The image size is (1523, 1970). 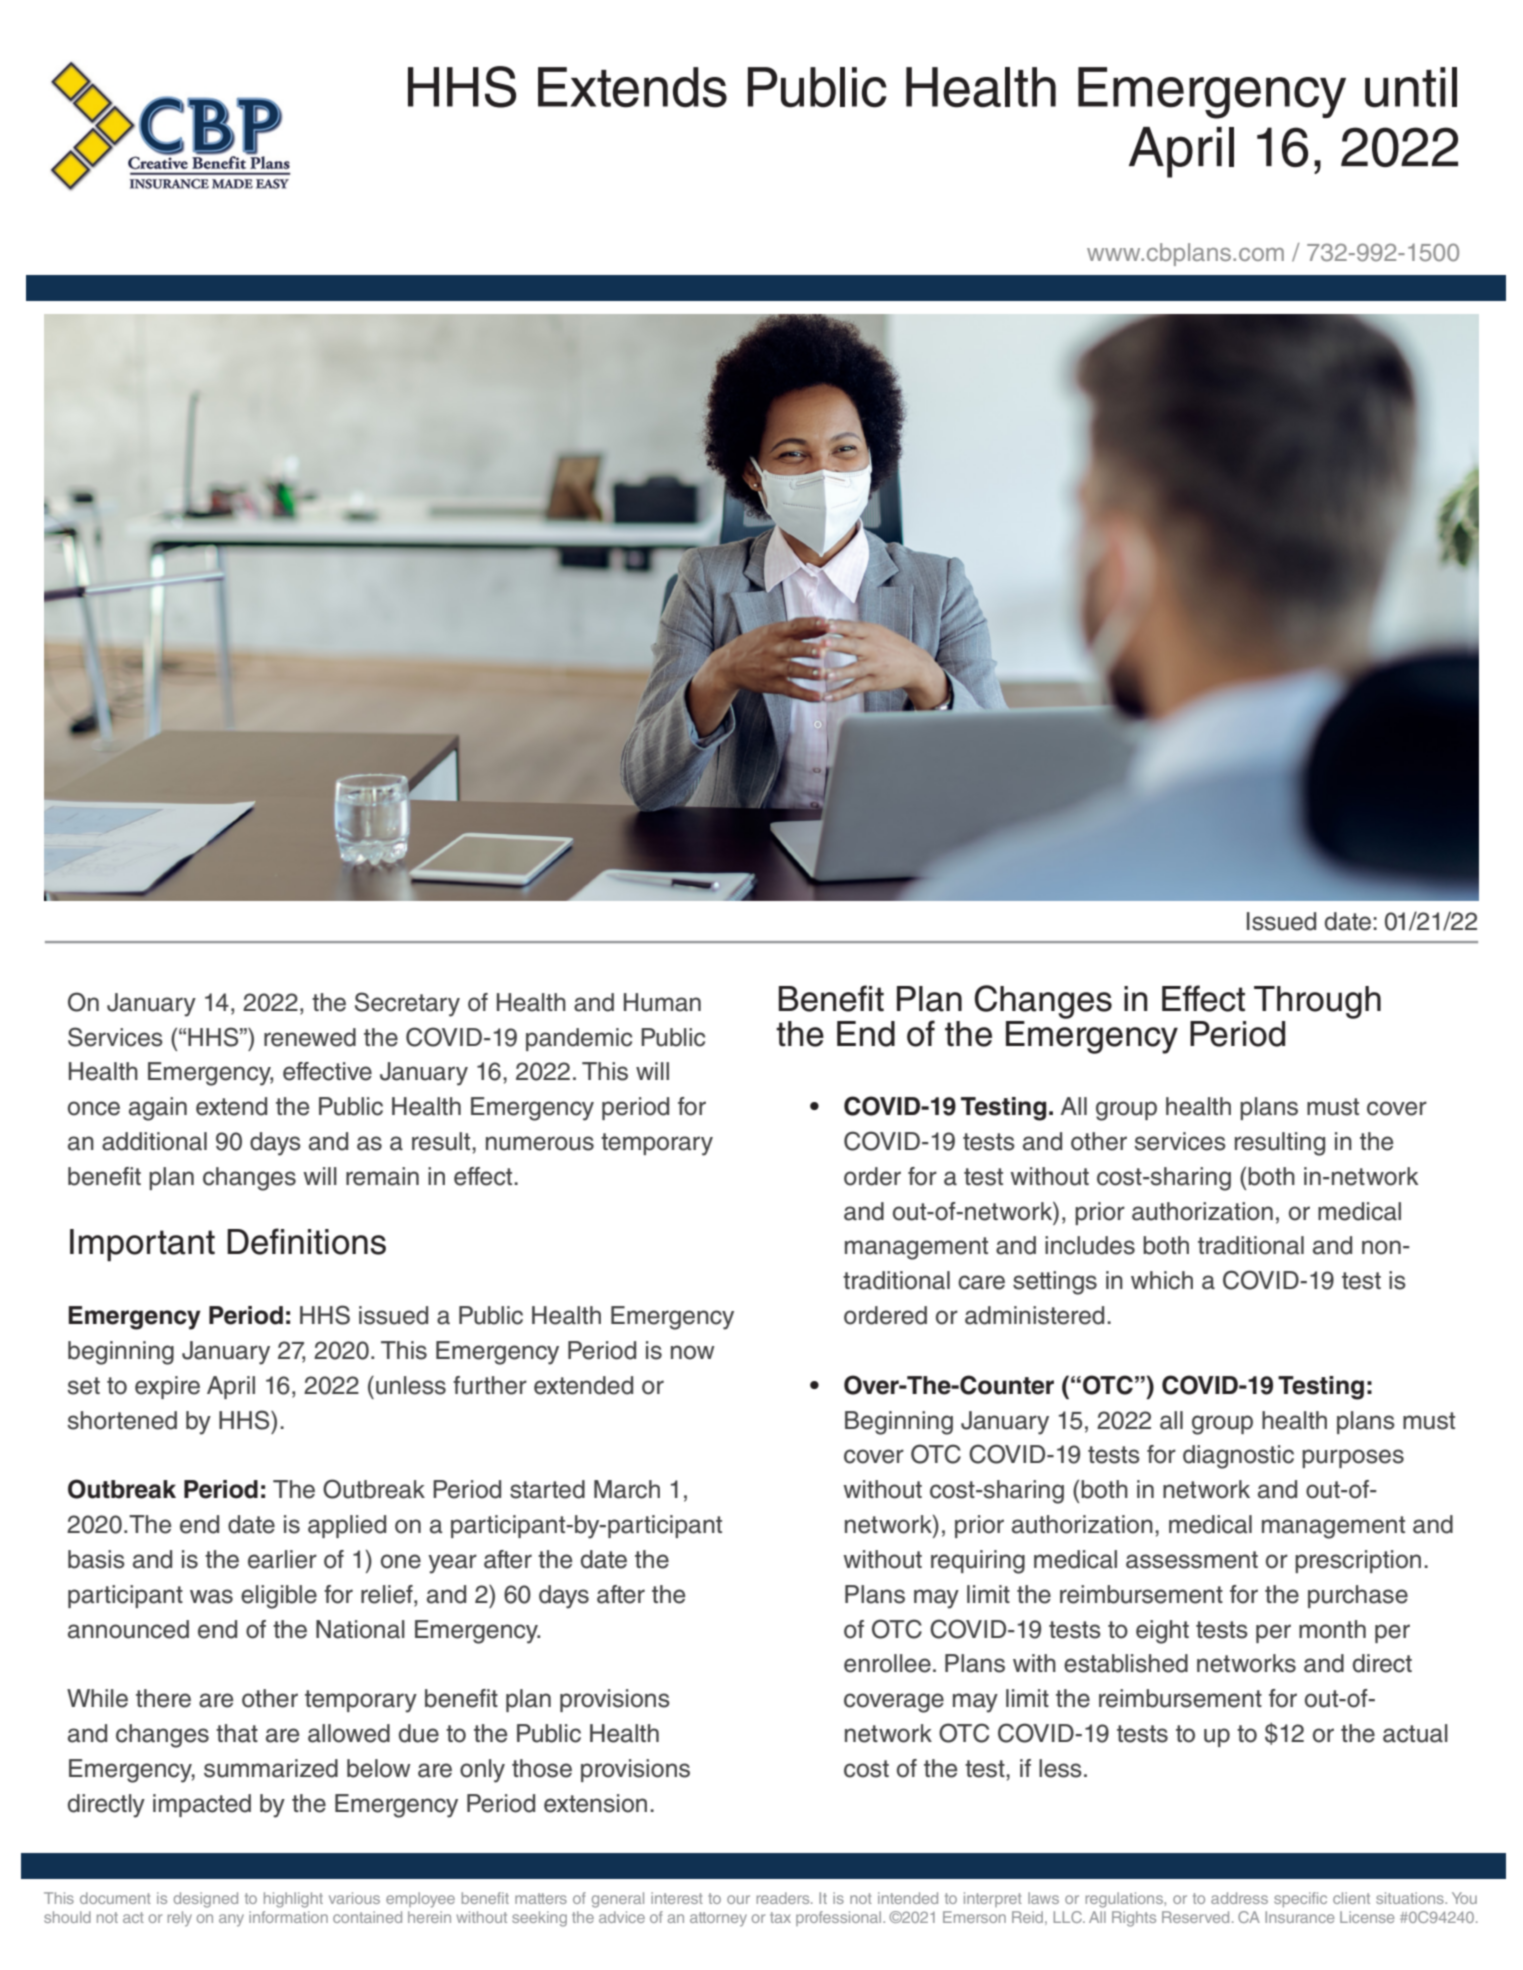 What do you see at coordinates (579, 1039) in the screenshot?
I see `pandemic` at bounding box center [579, 1039].
